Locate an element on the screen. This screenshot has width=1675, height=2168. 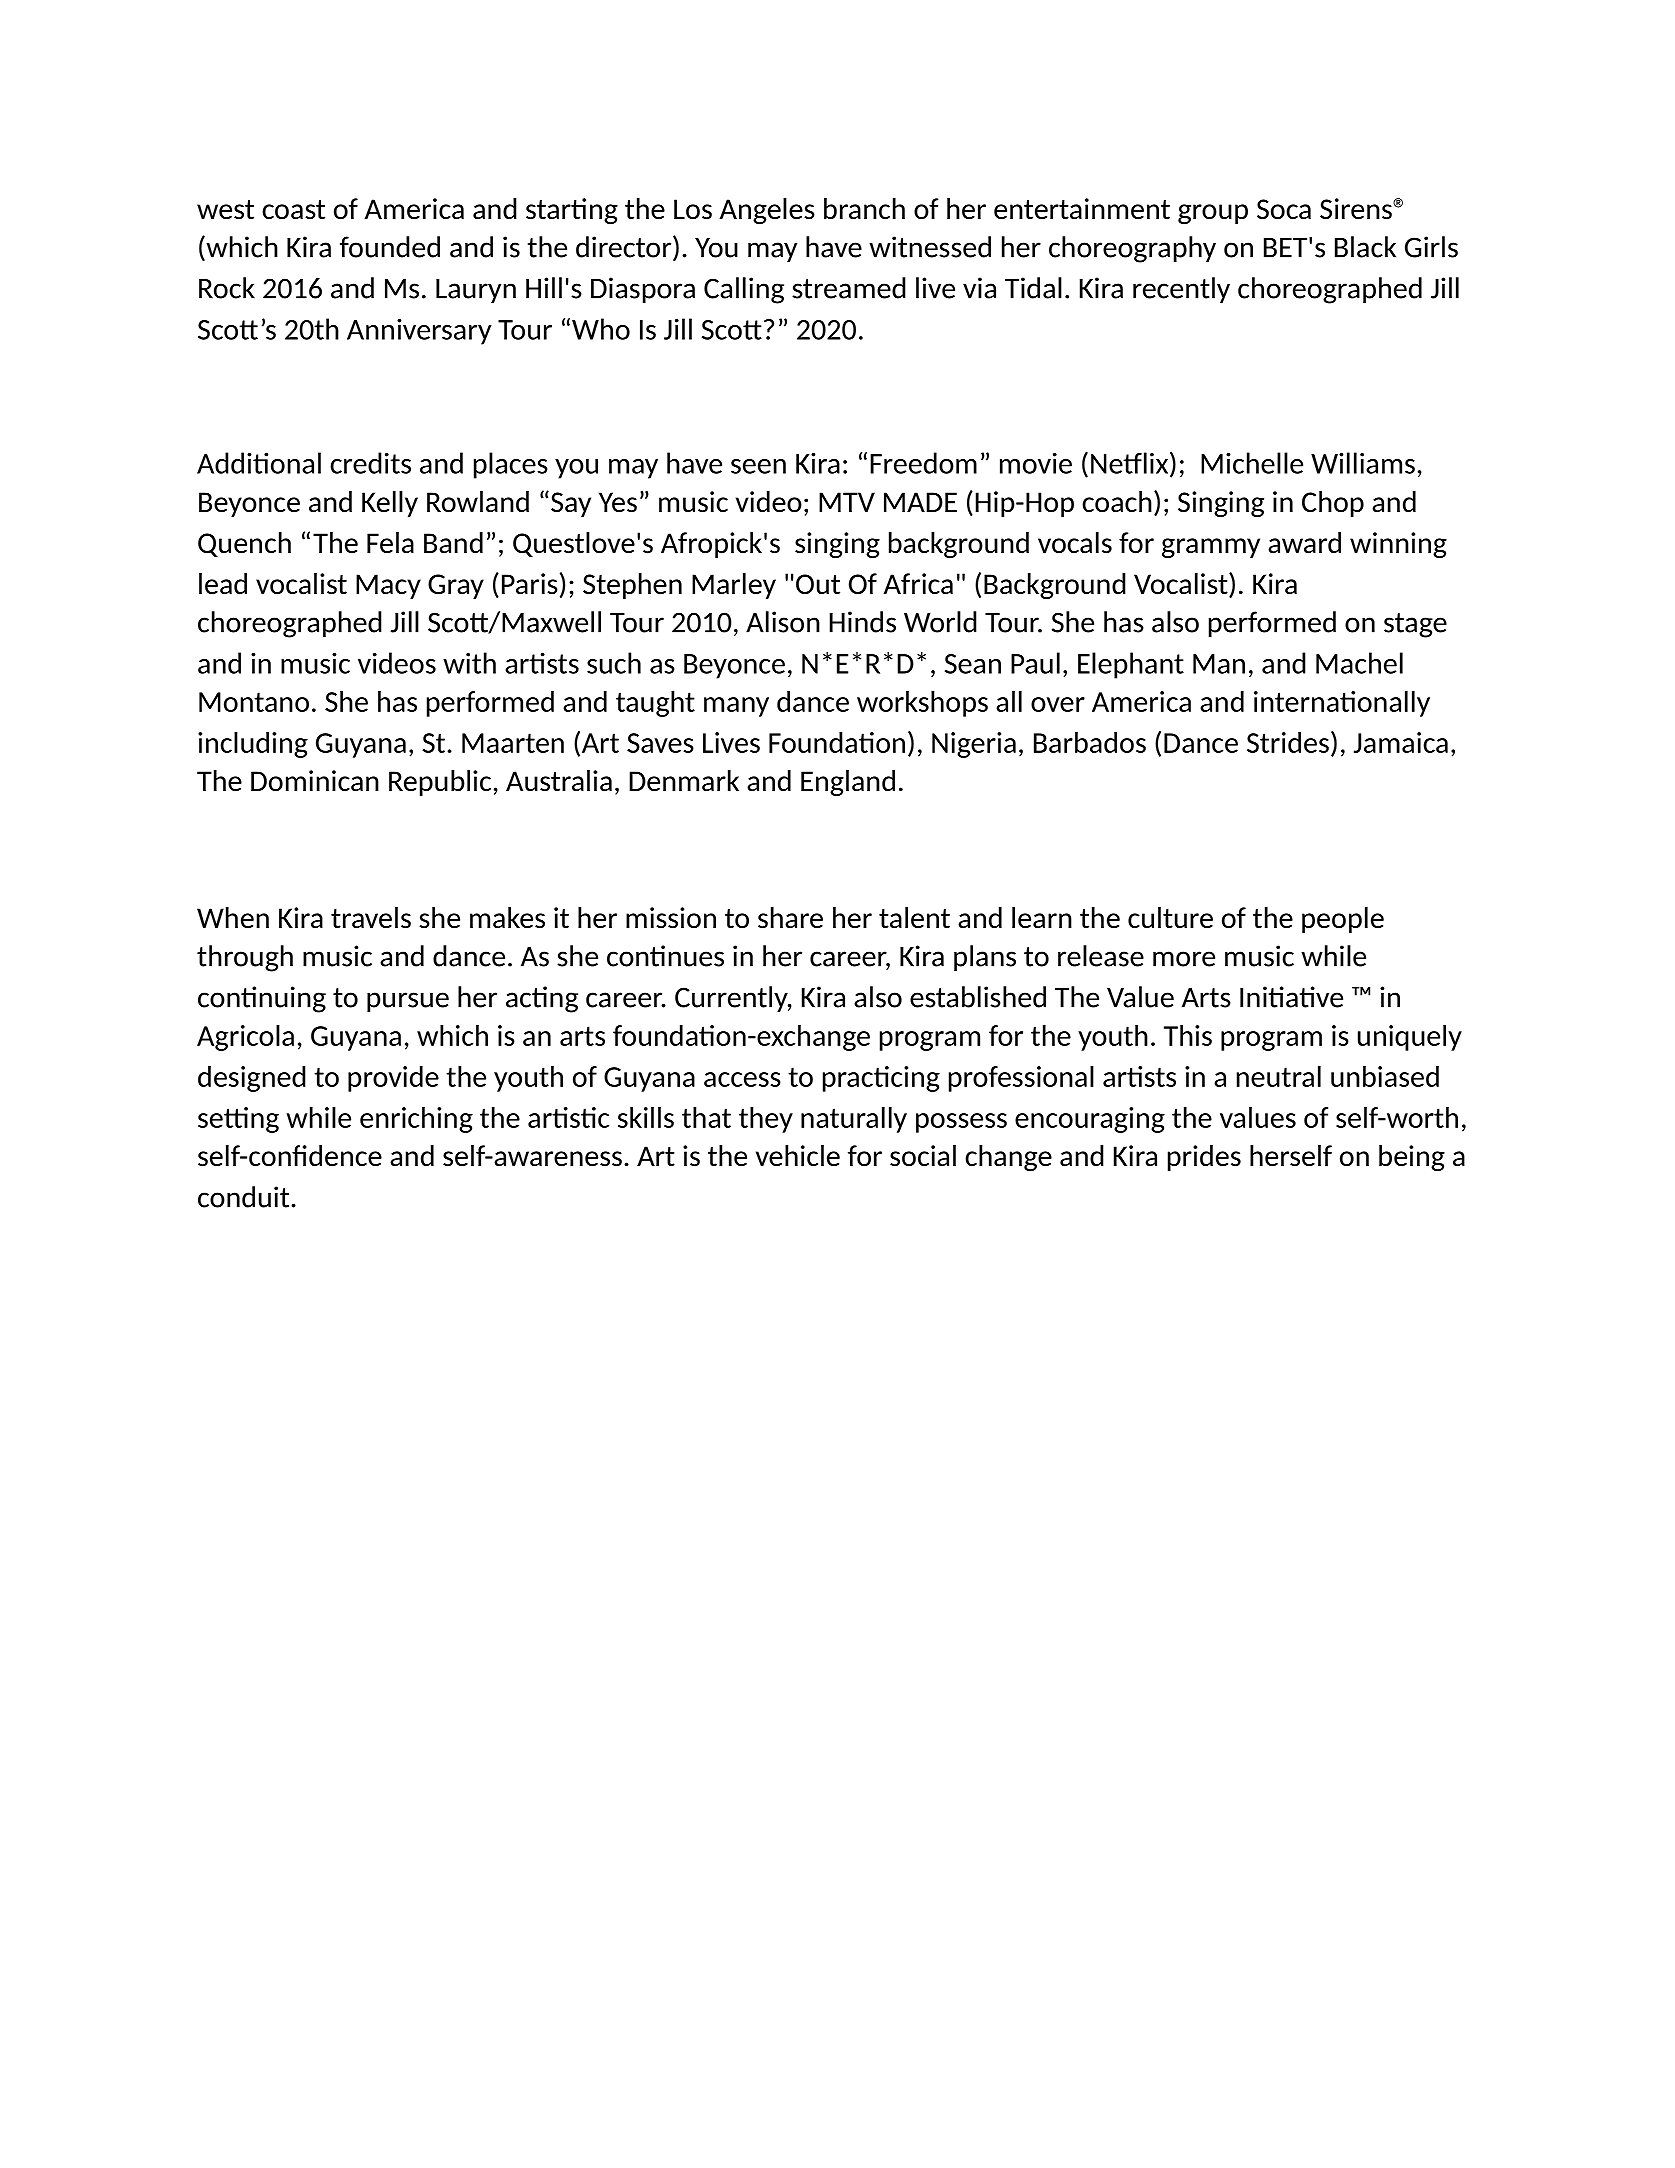
Strides is located at coordinates (1288, 742).
